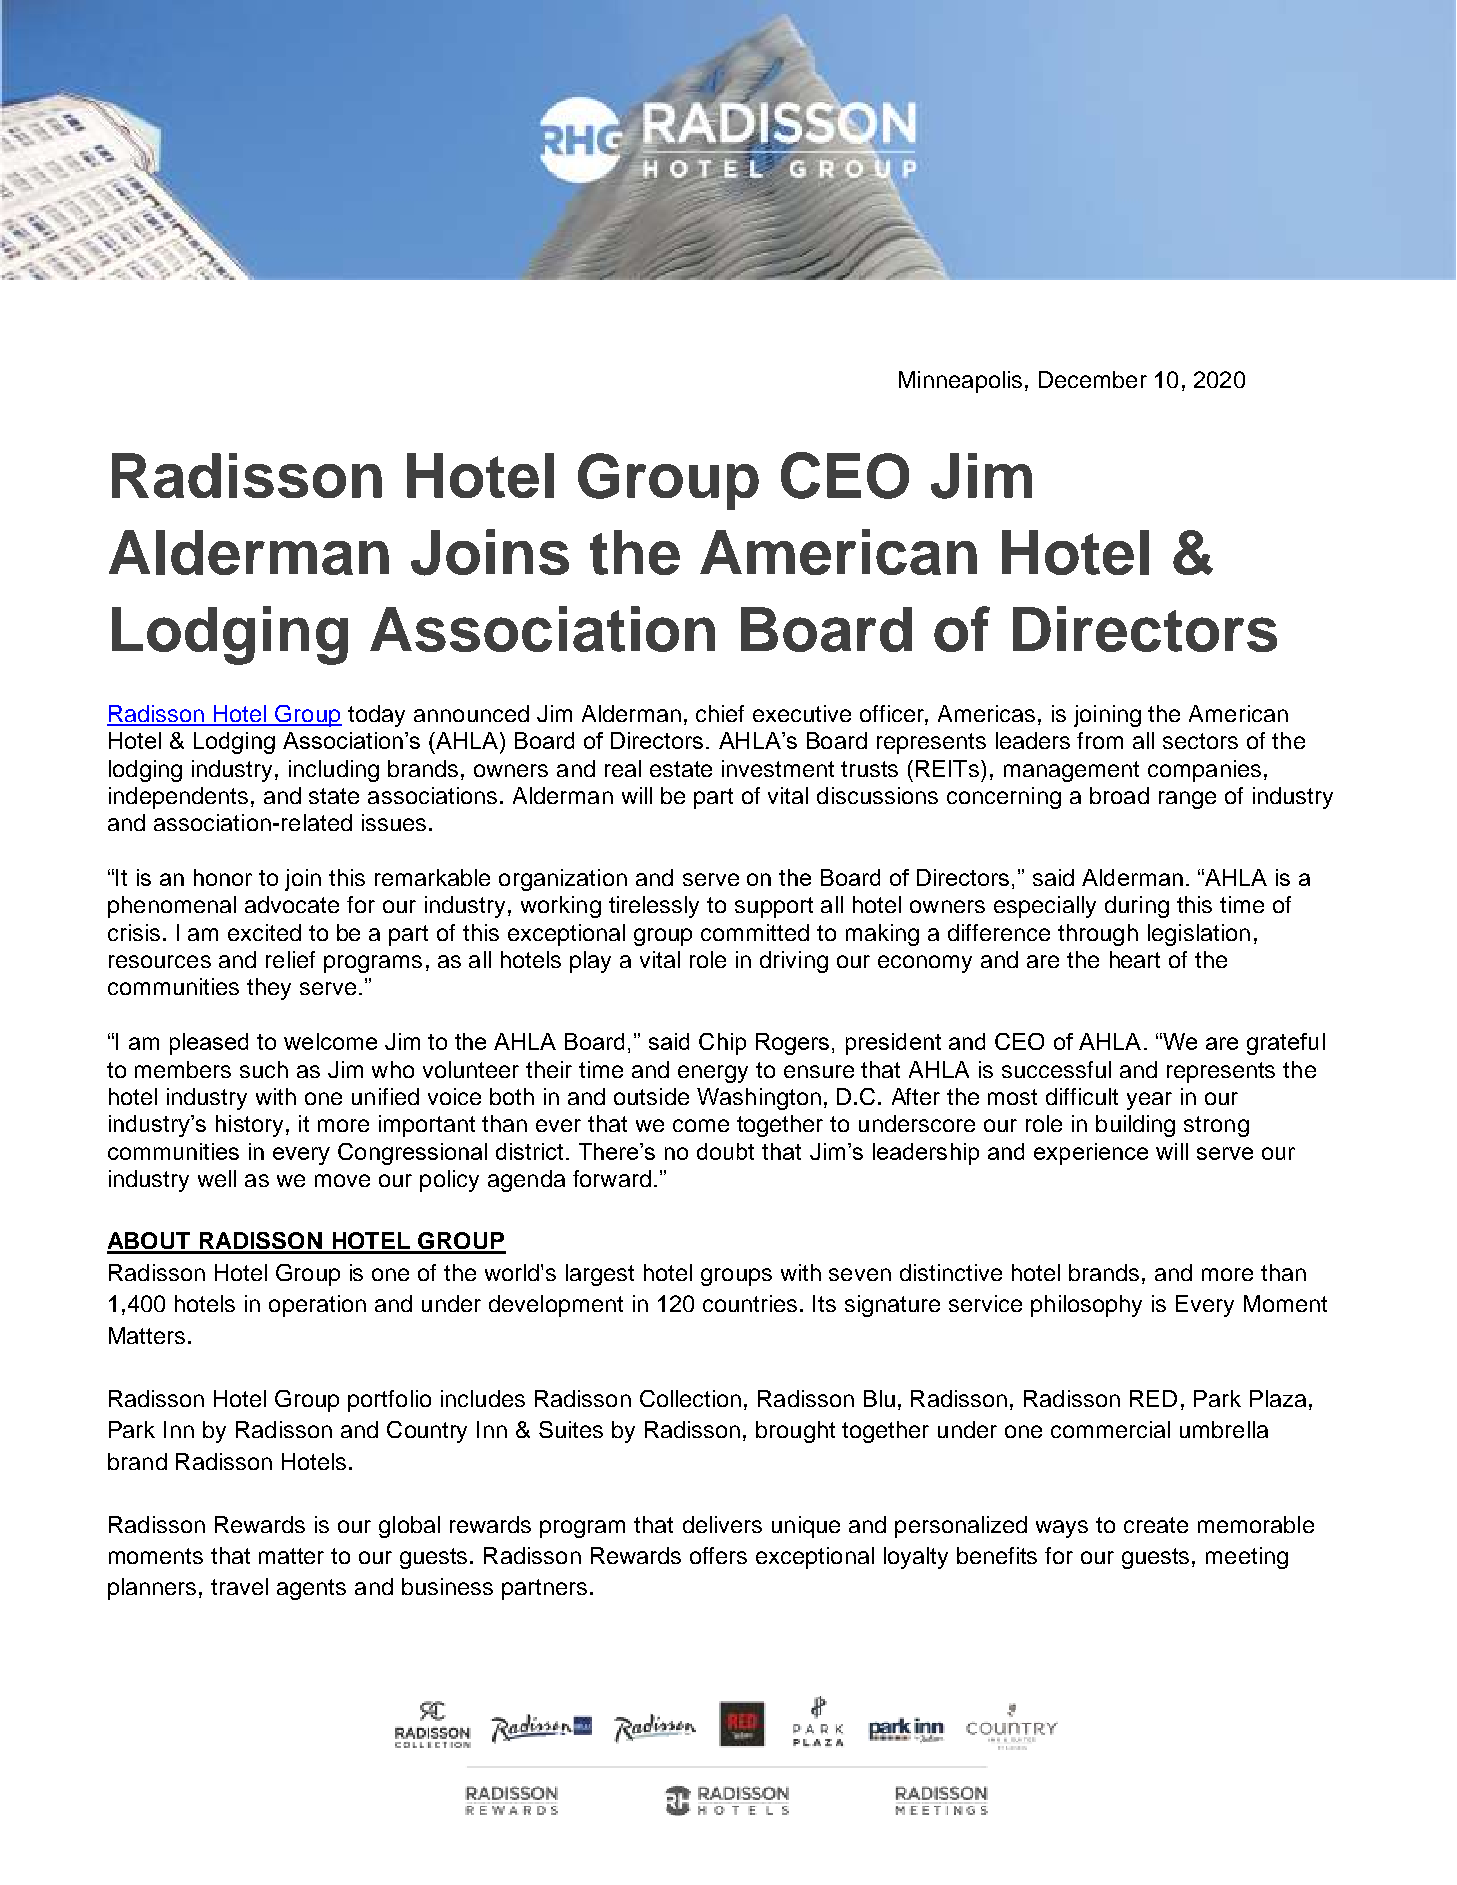  What do you see at coordinates (269, 989) in the screenshot?
I see `they` at bounding box center [269, 989].
